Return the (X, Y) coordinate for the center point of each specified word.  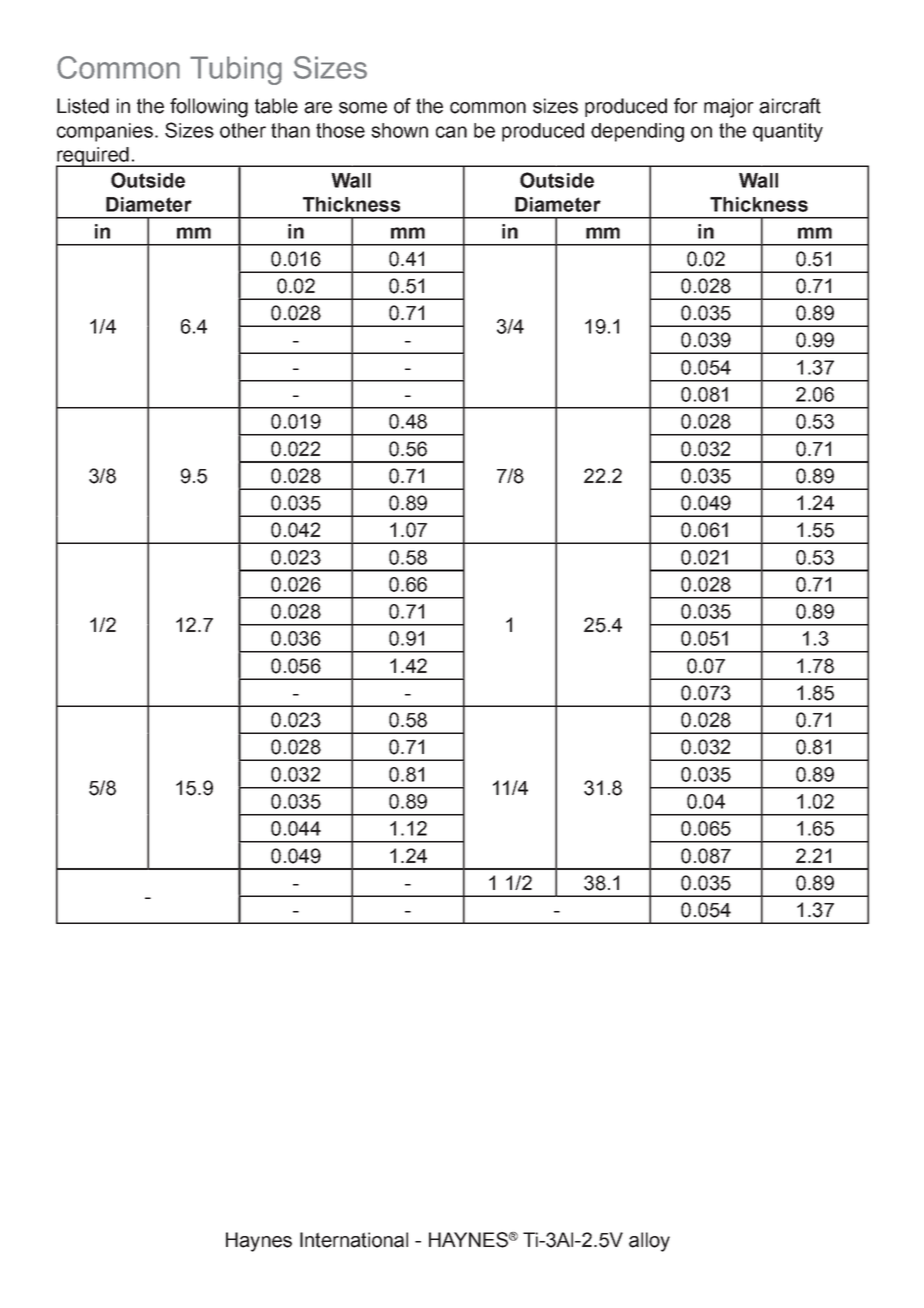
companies (105, 132)
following (209, 108)
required (93, 157)
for (686, 106)
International (354, 1240)
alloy (649, 1242)
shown (399, 130)
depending (637, 132)
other (243, 130)
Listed (83, 106)
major (729, 108)
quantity (788, 132)
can (451, 132)
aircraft (790, 106)
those (340, 130)
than (290, 130)
